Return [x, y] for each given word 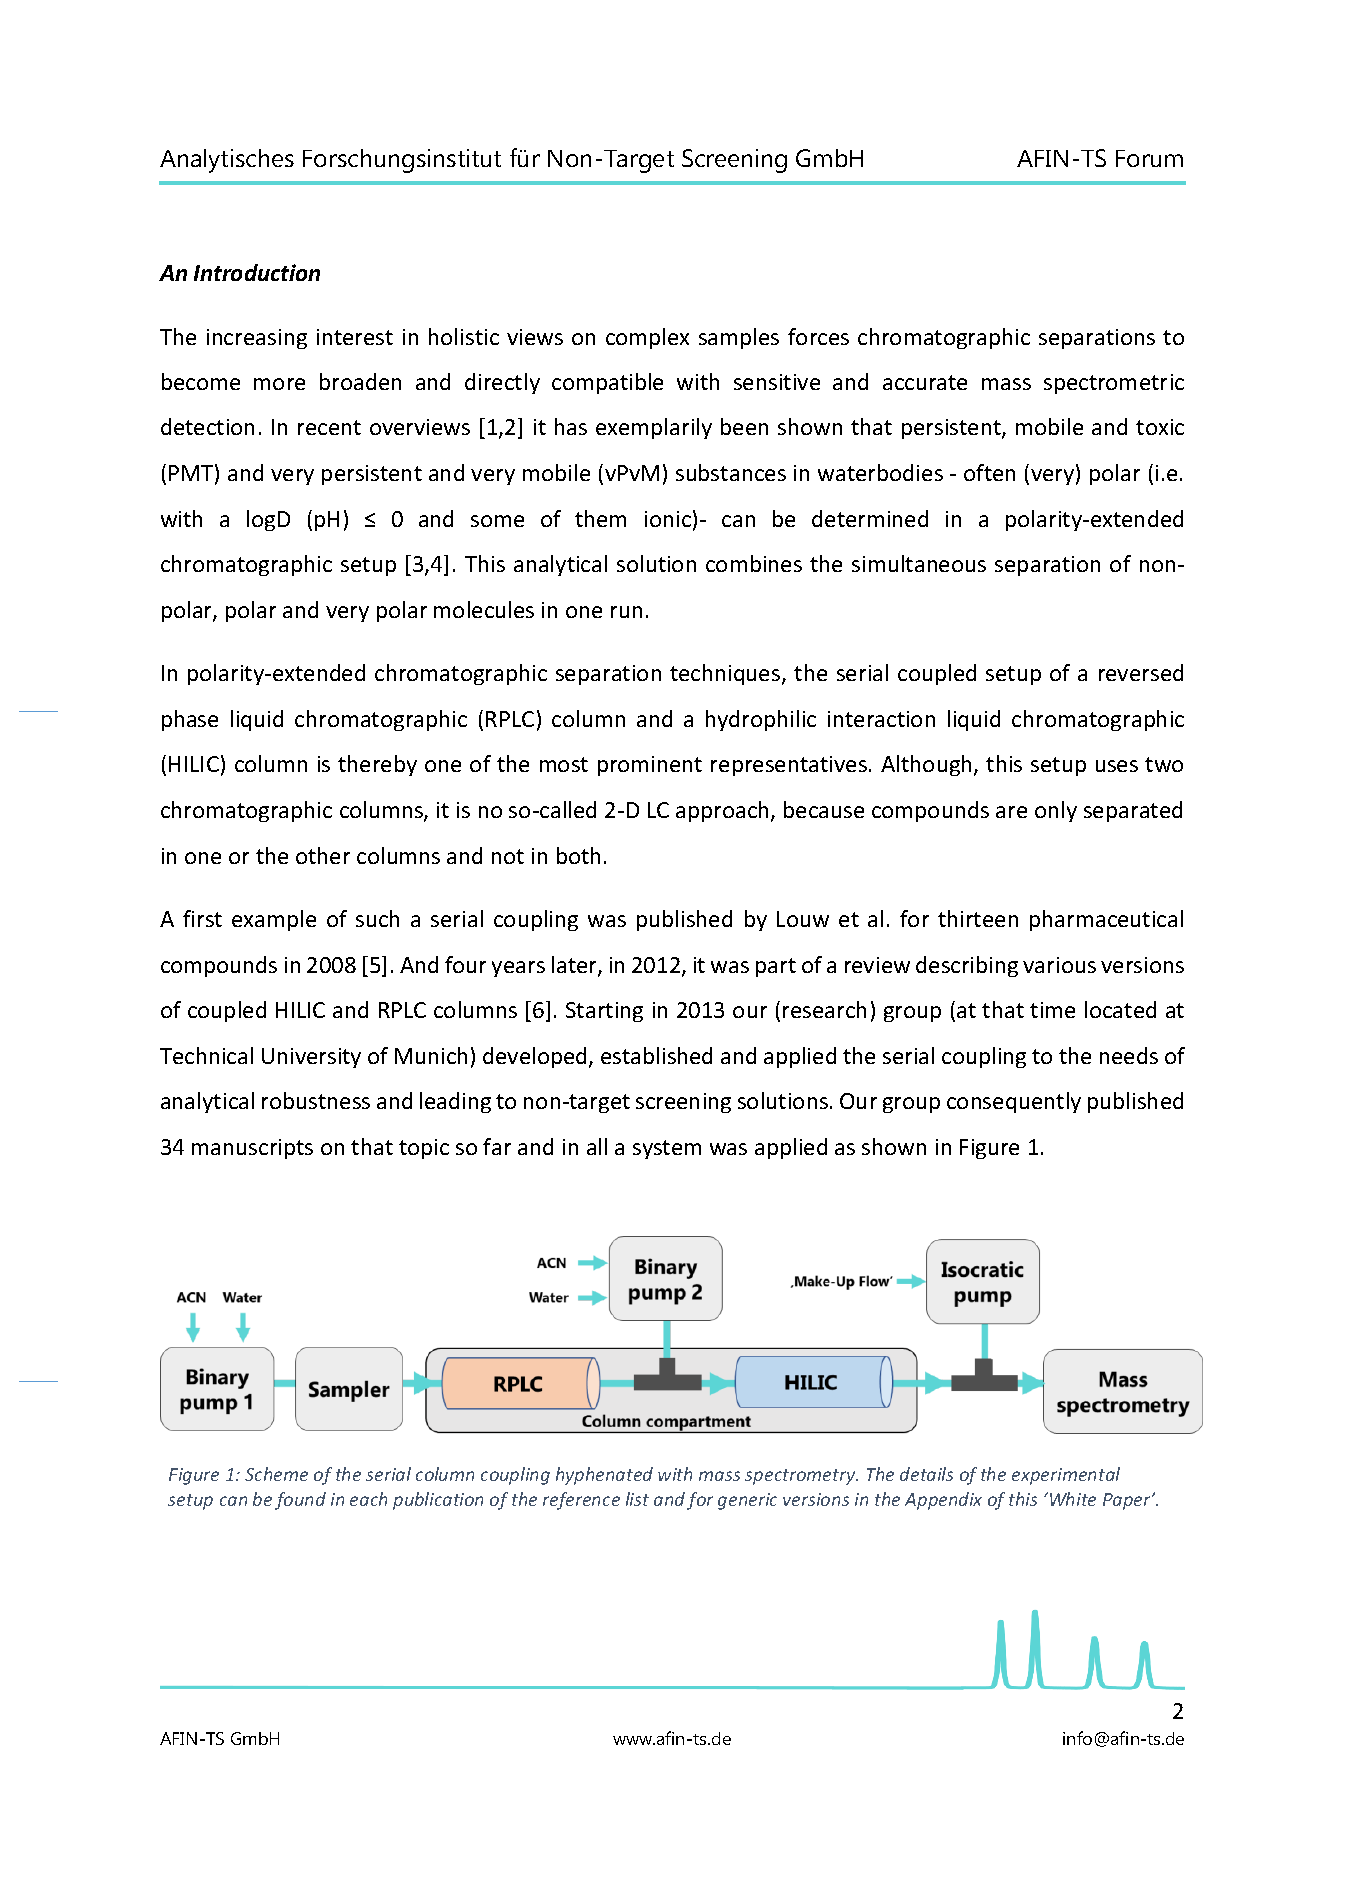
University [311, 1058]
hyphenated [604, 1476]
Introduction [257, 272]
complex [647, 338]
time [1052, 1010]
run [626, 612]
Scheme [276, 1474]
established [656, 1055]
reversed [1141, 672]
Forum [1149, 158]
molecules [484, 609]
